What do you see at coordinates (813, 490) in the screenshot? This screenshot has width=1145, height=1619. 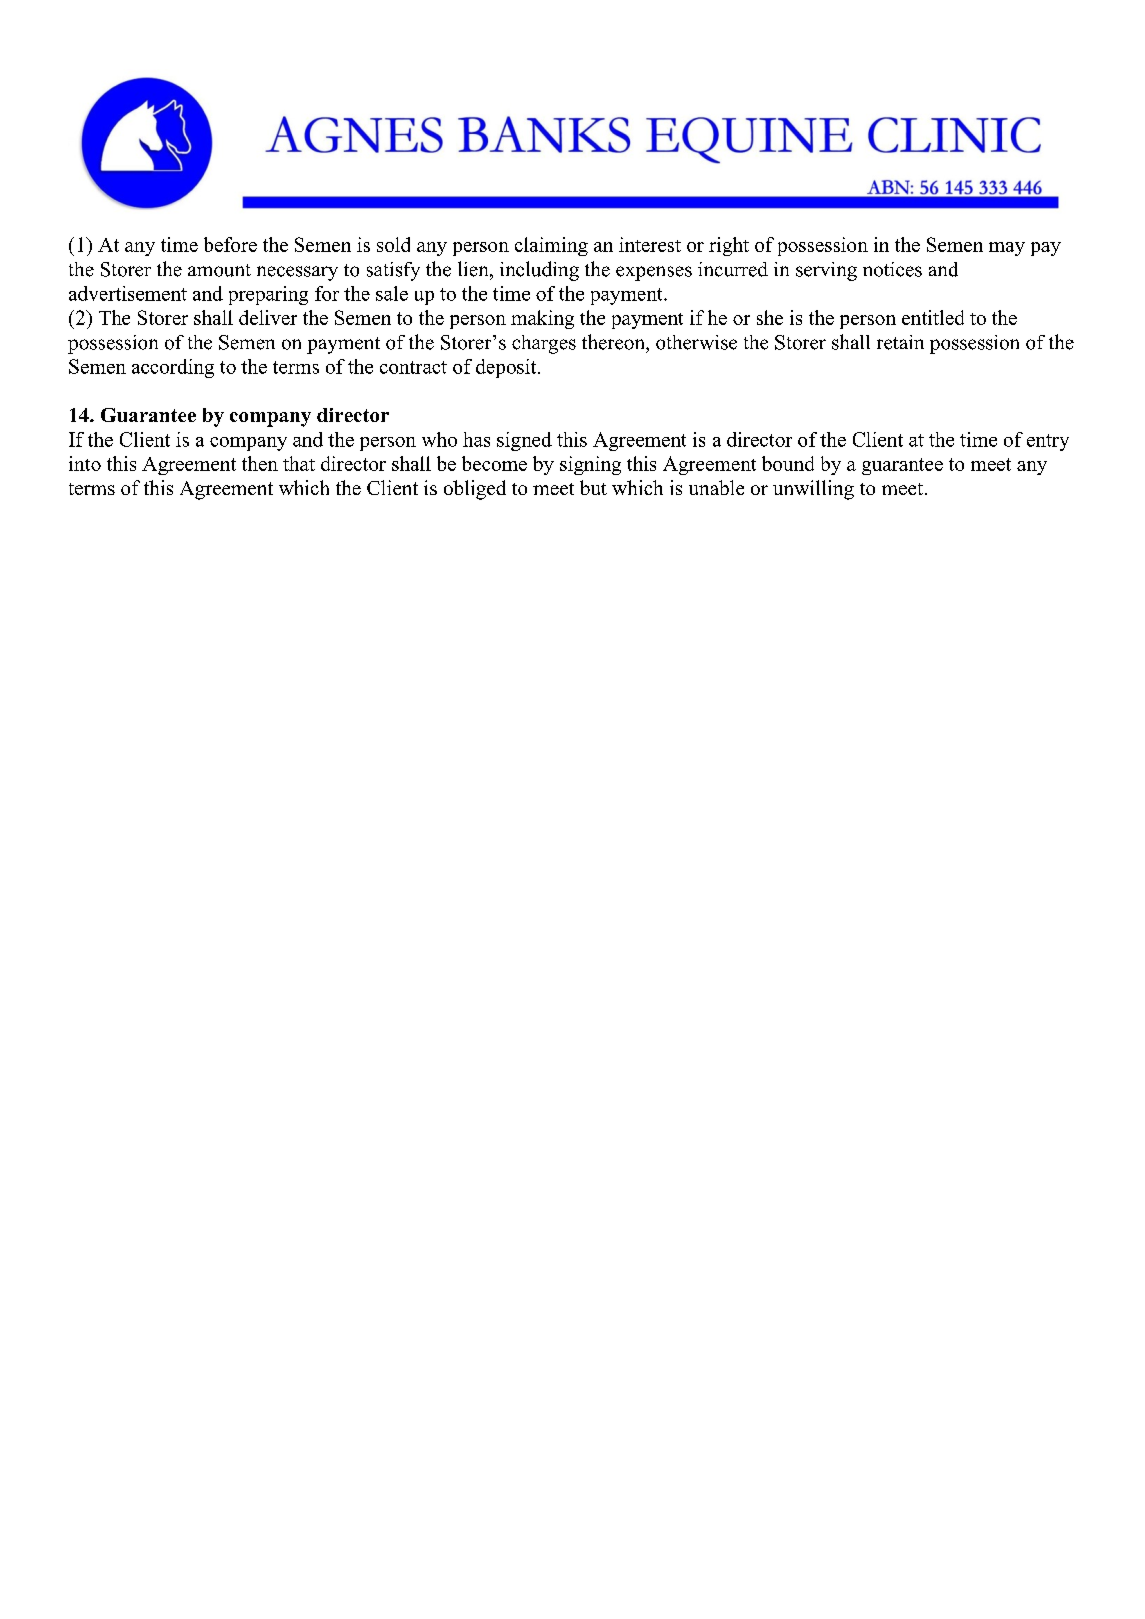 I see `unwilling` at bounding box center [813, 490].
